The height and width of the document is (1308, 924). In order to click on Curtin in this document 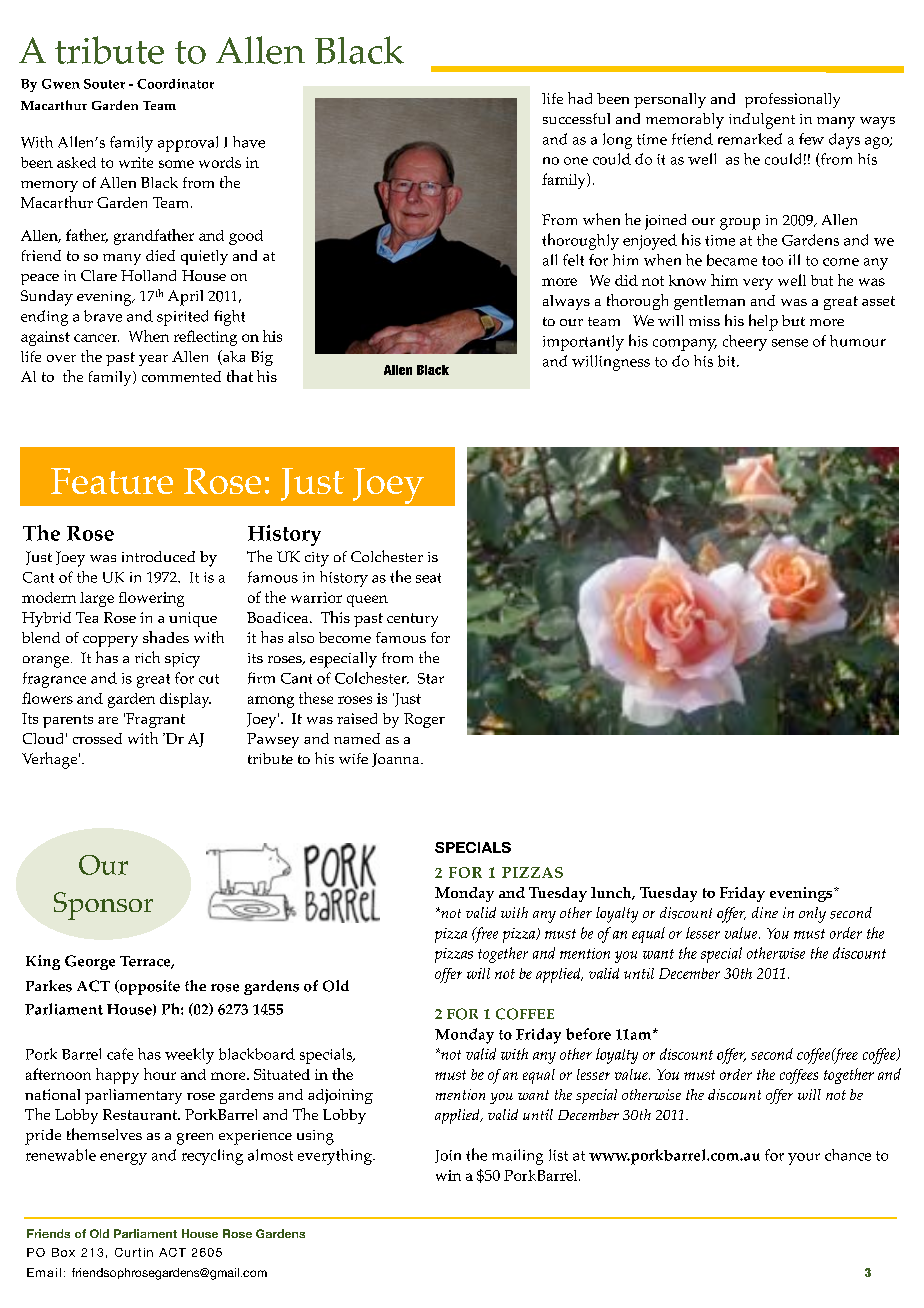, I will do `click(134, 1252)`.
